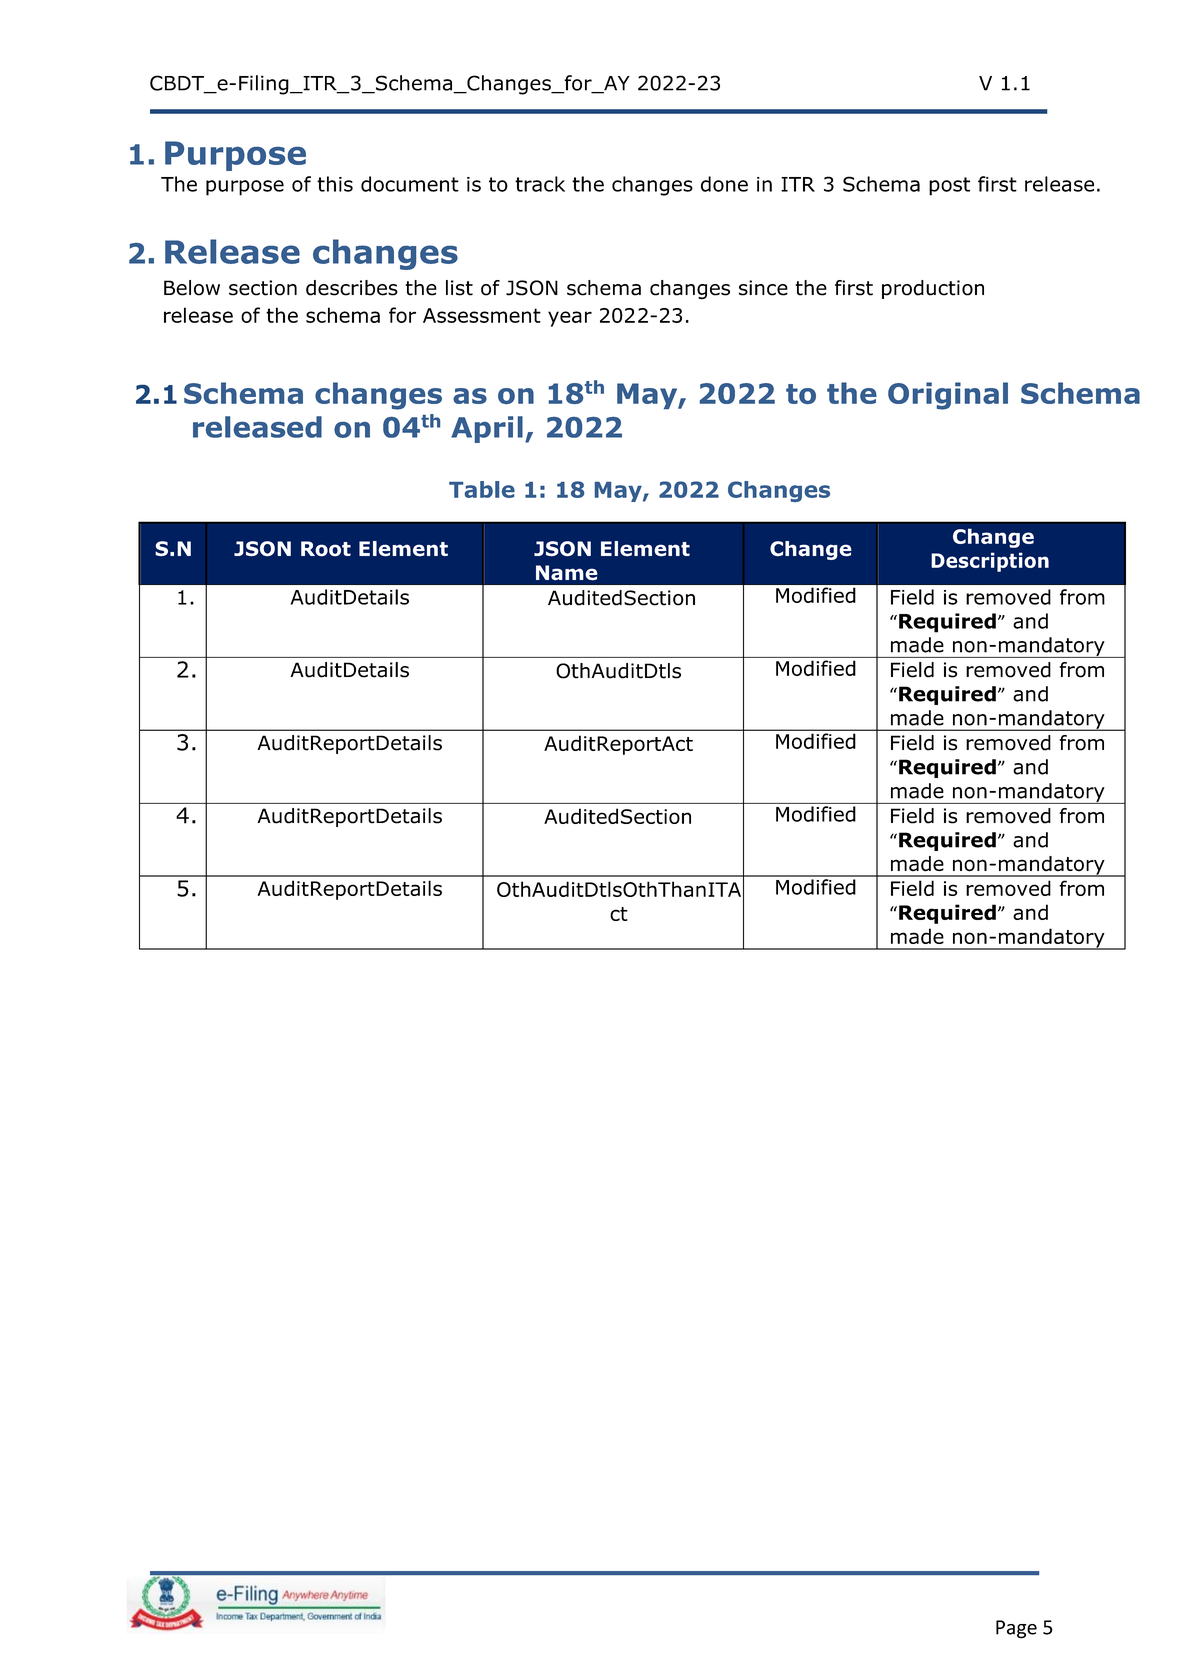 This screenshot has width=1179, height=1668. I want to click on post, so click(949, 186).
